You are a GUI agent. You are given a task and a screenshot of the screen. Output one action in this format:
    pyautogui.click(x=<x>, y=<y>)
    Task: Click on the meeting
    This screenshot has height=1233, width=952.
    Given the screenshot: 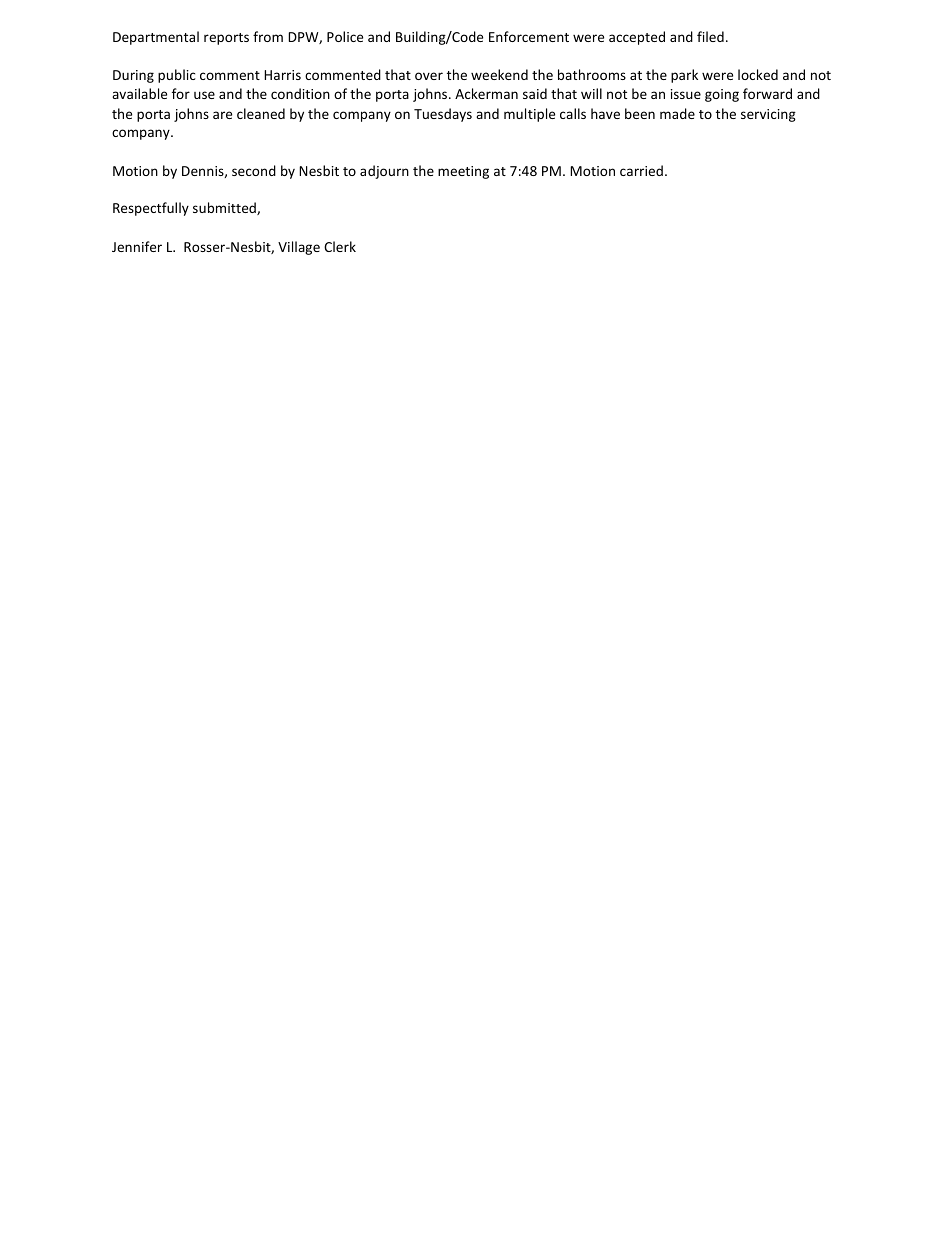 What is the action you would take?
    pyautogui.click(x=463, y=172)
